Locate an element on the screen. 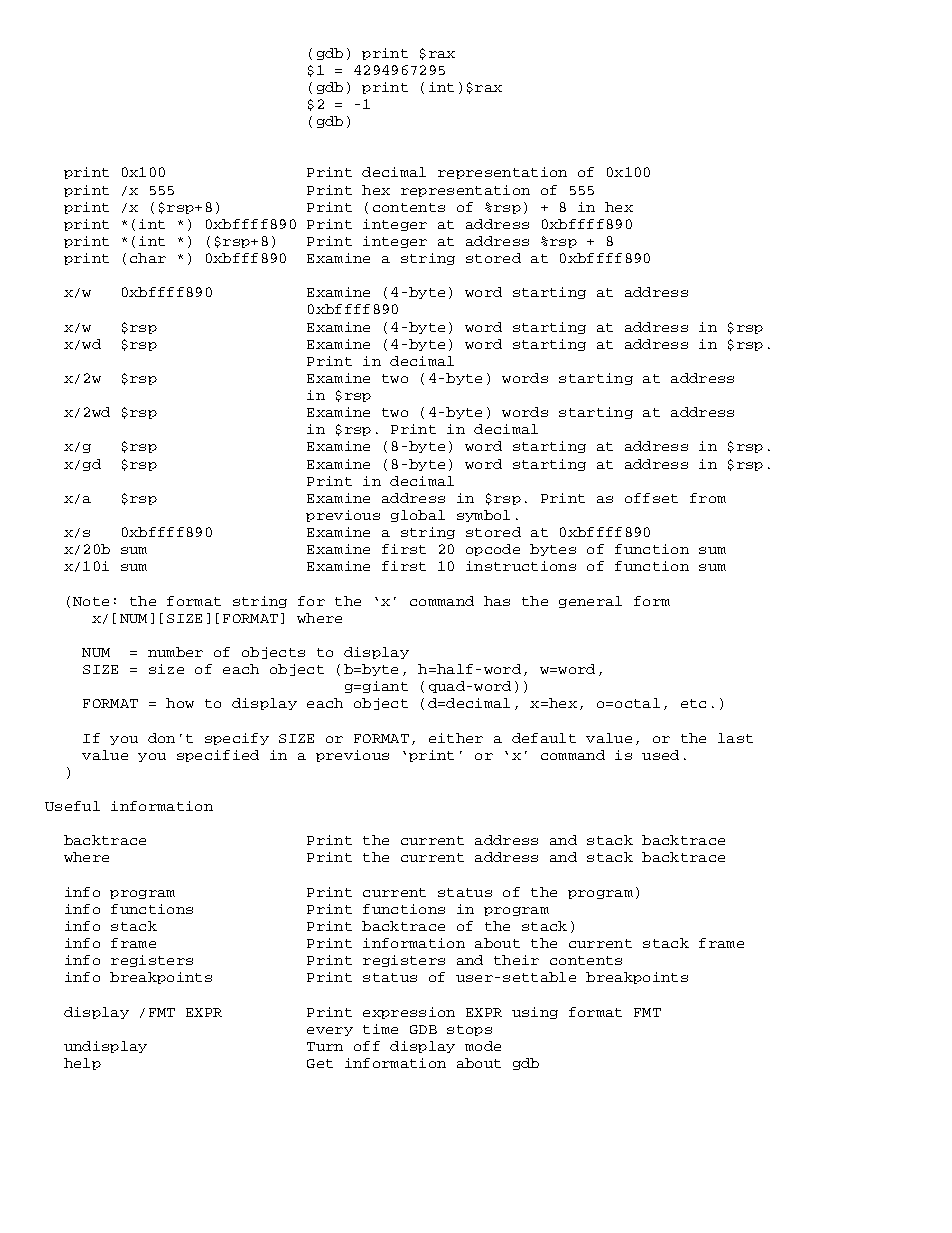 The image size is (952, 1233). from is located at coordinates (708, 498).
